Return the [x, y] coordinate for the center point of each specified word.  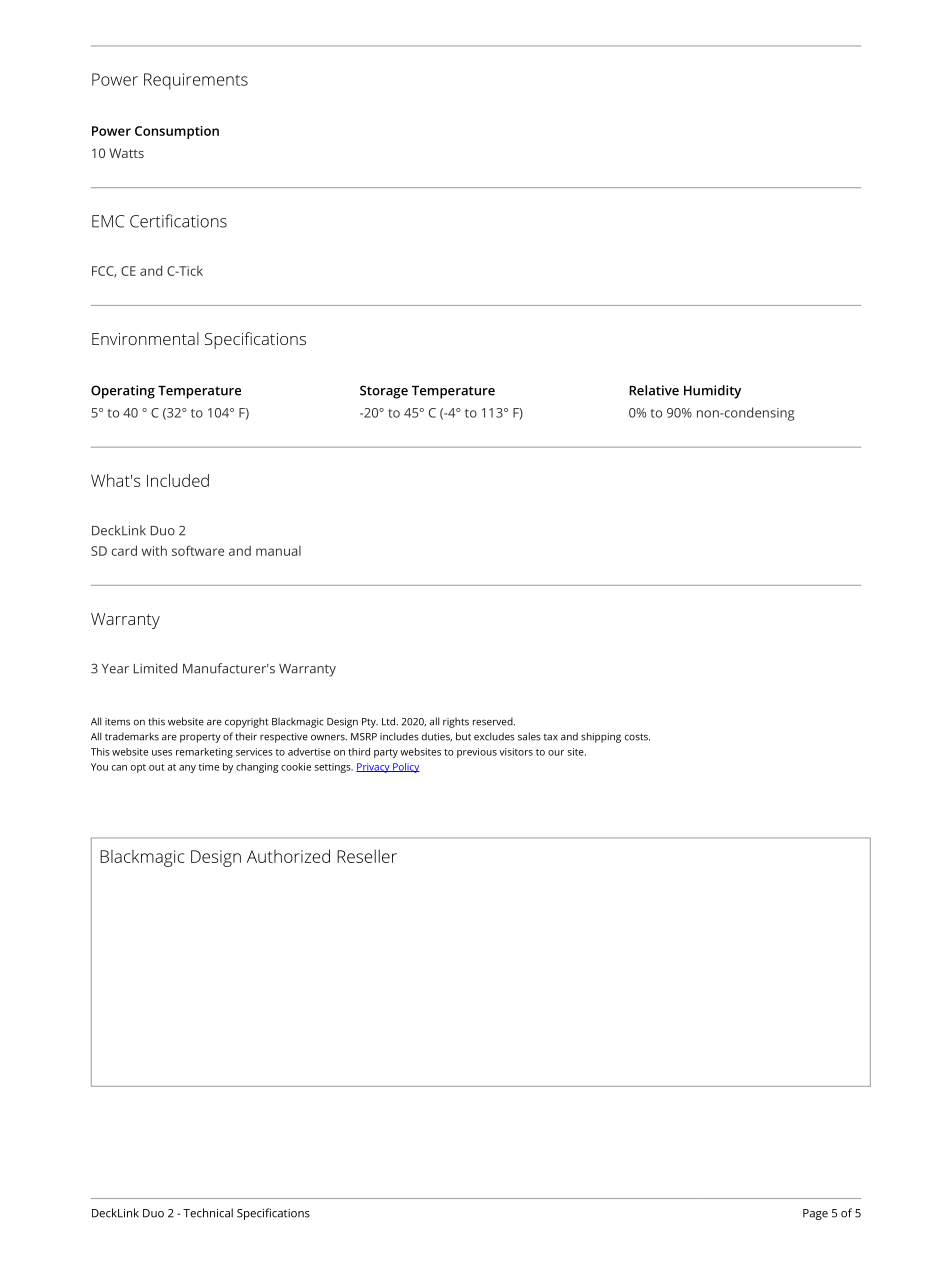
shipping [601, 737]
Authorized [288, 856]
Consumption [177, 132]
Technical [208, 1213]
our [556, 753]
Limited [155, 668]
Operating [123, 392]
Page [815, 1214]
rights [456, 723]
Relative [654, 390]
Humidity [712, 392]
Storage [384, 392]
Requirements [196, 81]
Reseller [367, 856]
